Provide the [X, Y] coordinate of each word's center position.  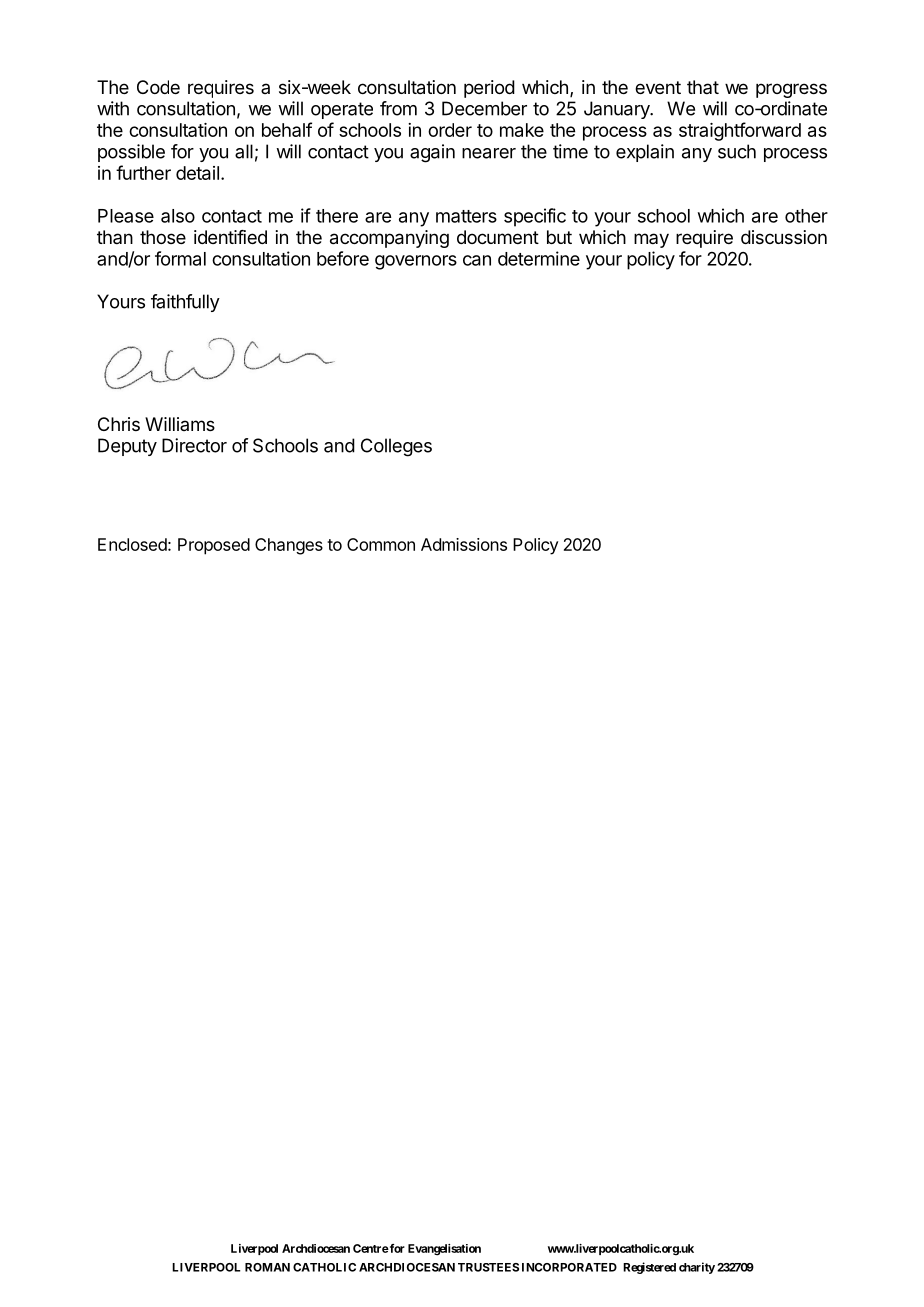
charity [697, 1268]
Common [381, 544]
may [651, 240]
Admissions [464, 544]
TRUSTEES [488, 1267]
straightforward [740, 131]
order [450, 130]
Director [194, 445]
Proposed [214, 546]
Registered [649, 1268]
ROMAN [267, 1267]
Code [158, 87]
